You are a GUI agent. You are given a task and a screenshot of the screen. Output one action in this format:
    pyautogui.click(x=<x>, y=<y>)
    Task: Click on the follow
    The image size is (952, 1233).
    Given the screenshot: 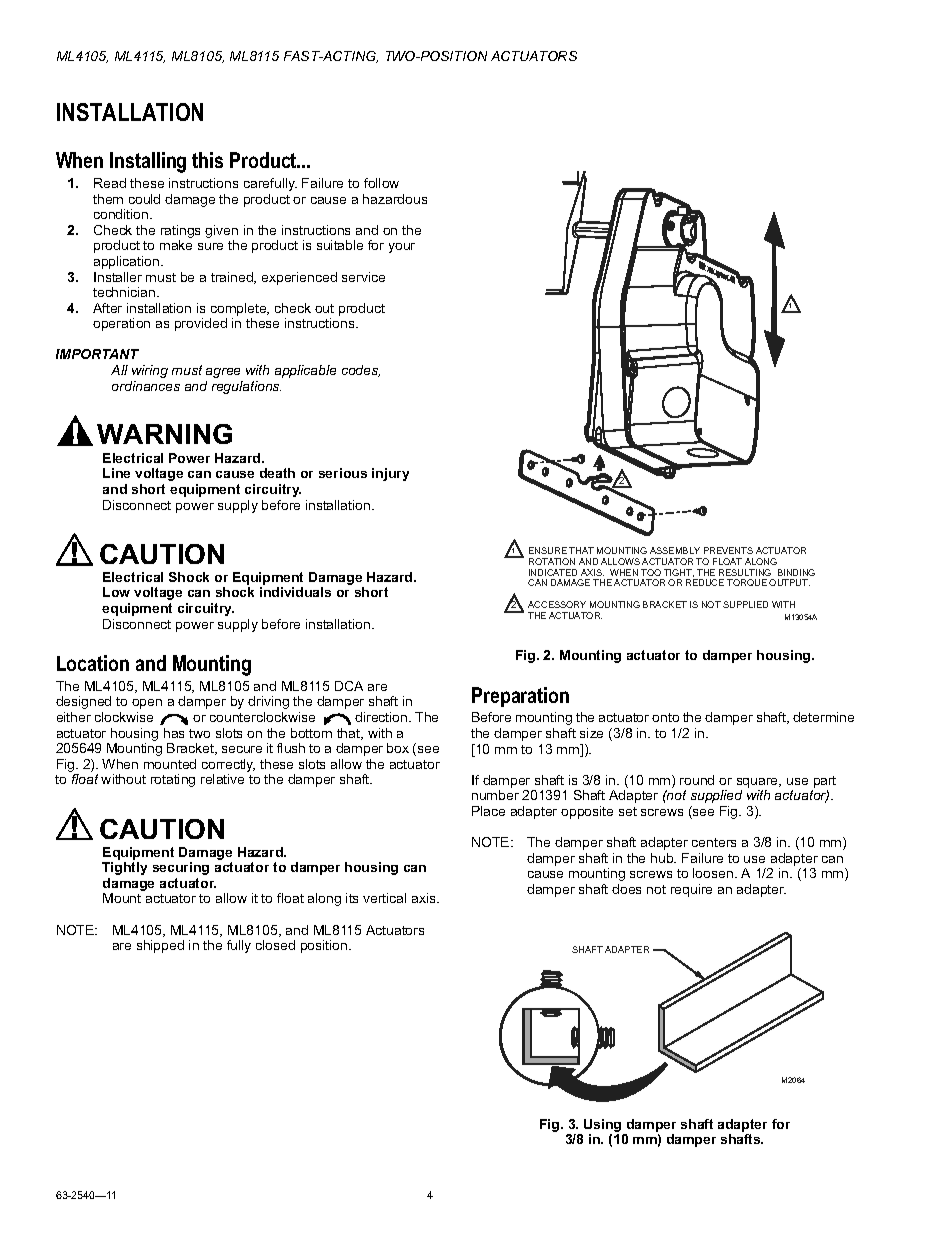 What is the action you would take?
    pyautogui.click(x=381, y=183)
